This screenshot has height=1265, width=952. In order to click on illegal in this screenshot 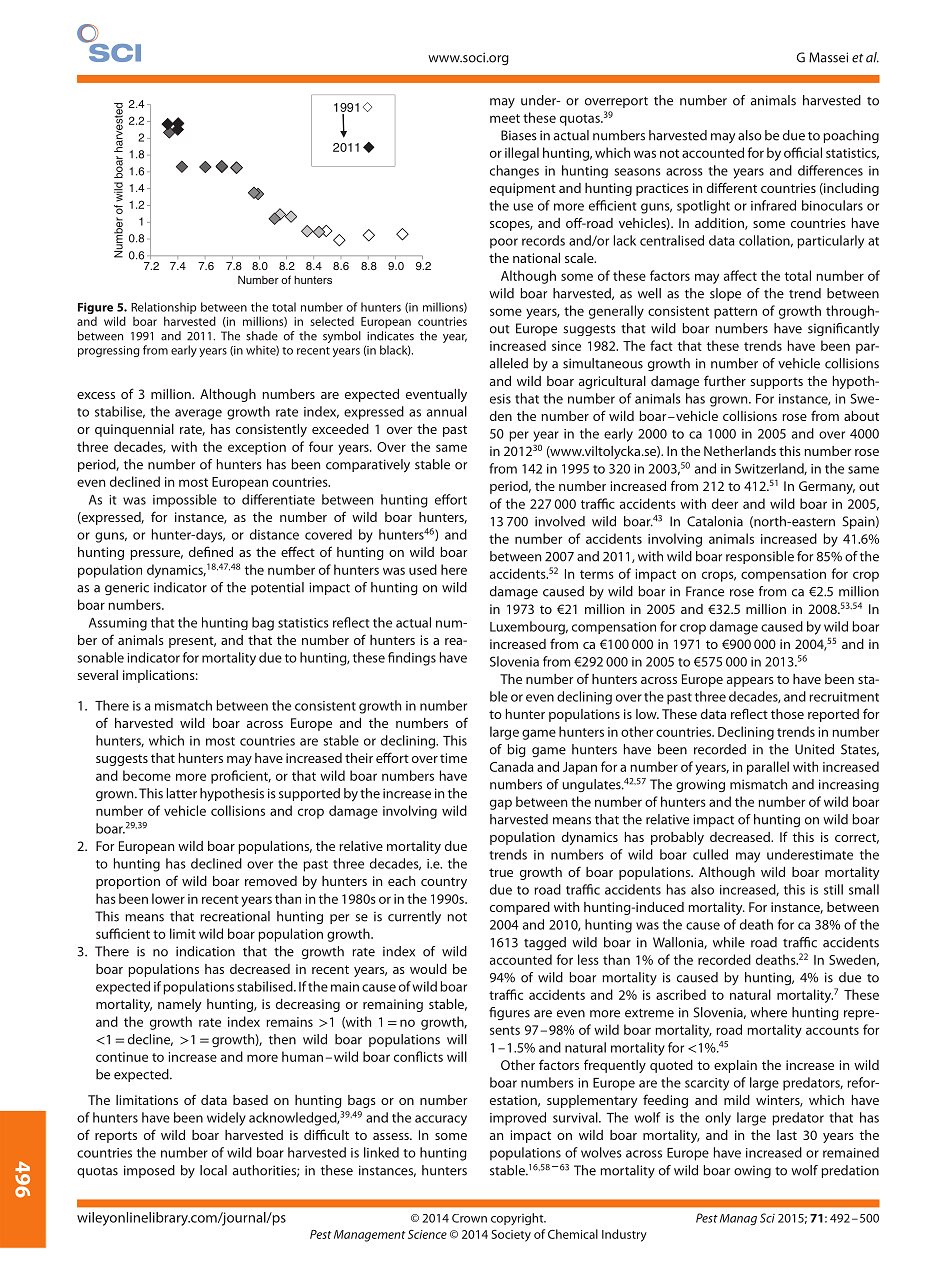, I will do `click(522, 154)`.
